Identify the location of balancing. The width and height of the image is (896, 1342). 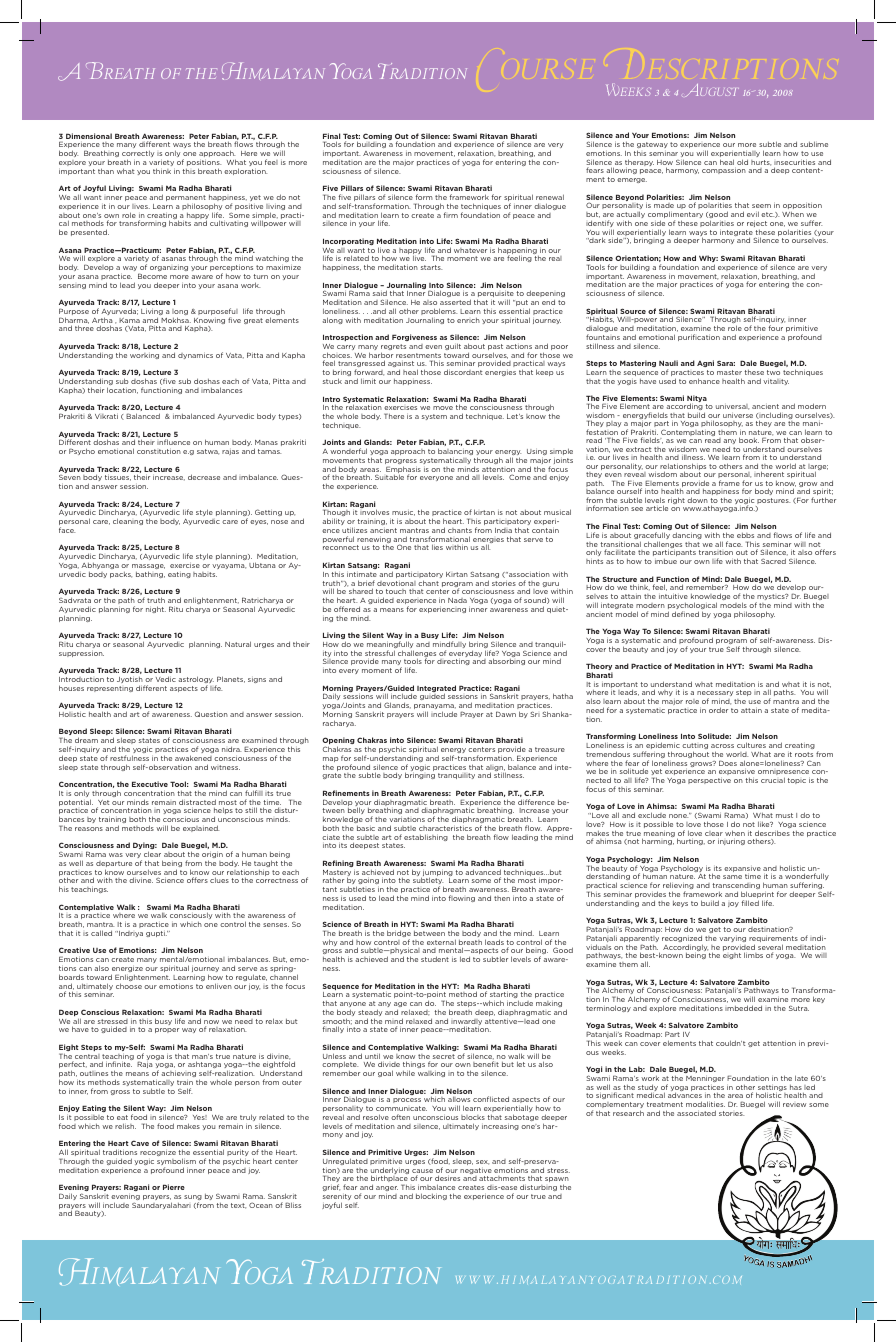
(455, 453).
